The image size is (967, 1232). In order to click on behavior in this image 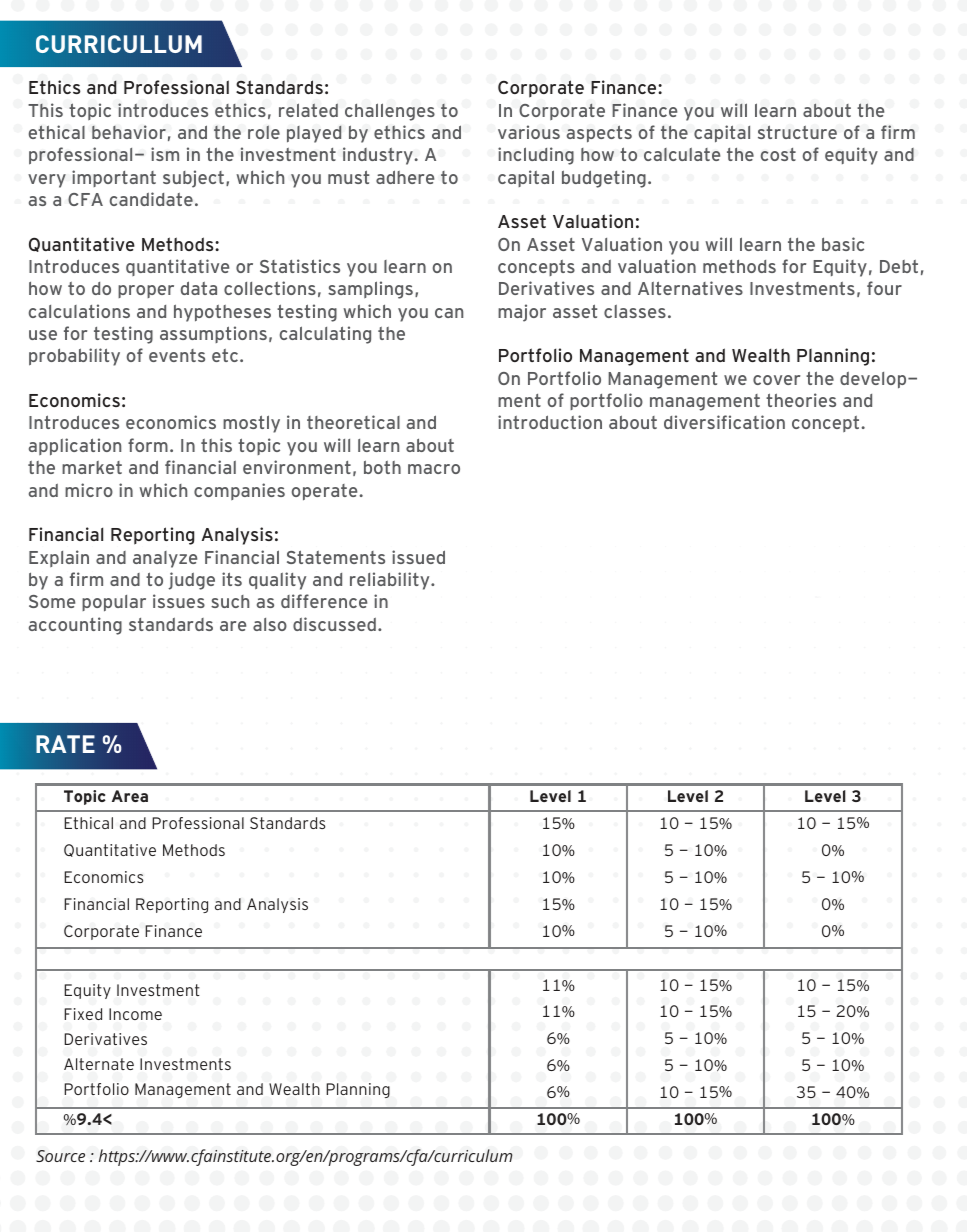, I will do `click(129, 132)`.
